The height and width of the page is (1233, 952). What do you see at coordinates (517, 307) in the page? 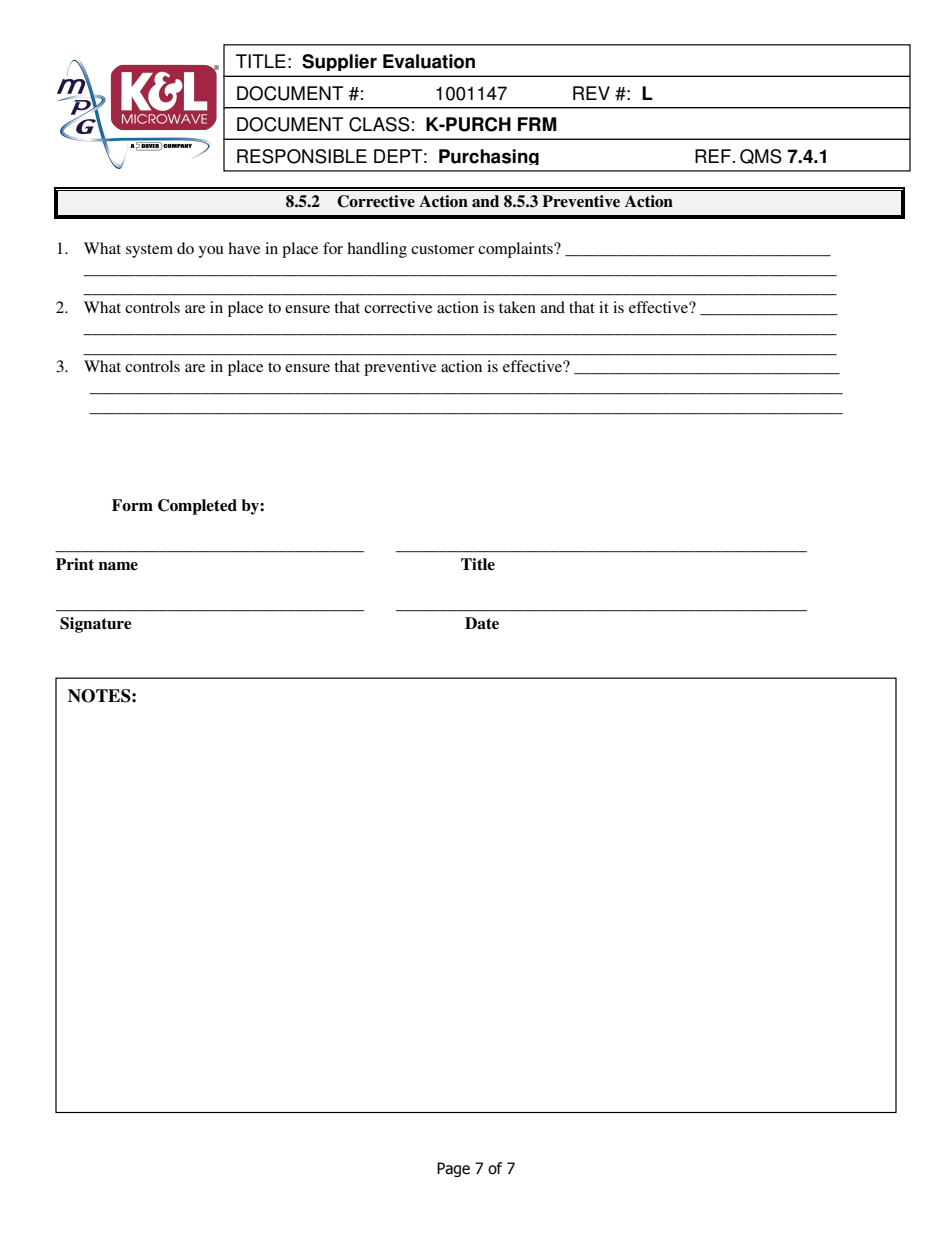
I see `taken` at bounding box center [517, 307].
